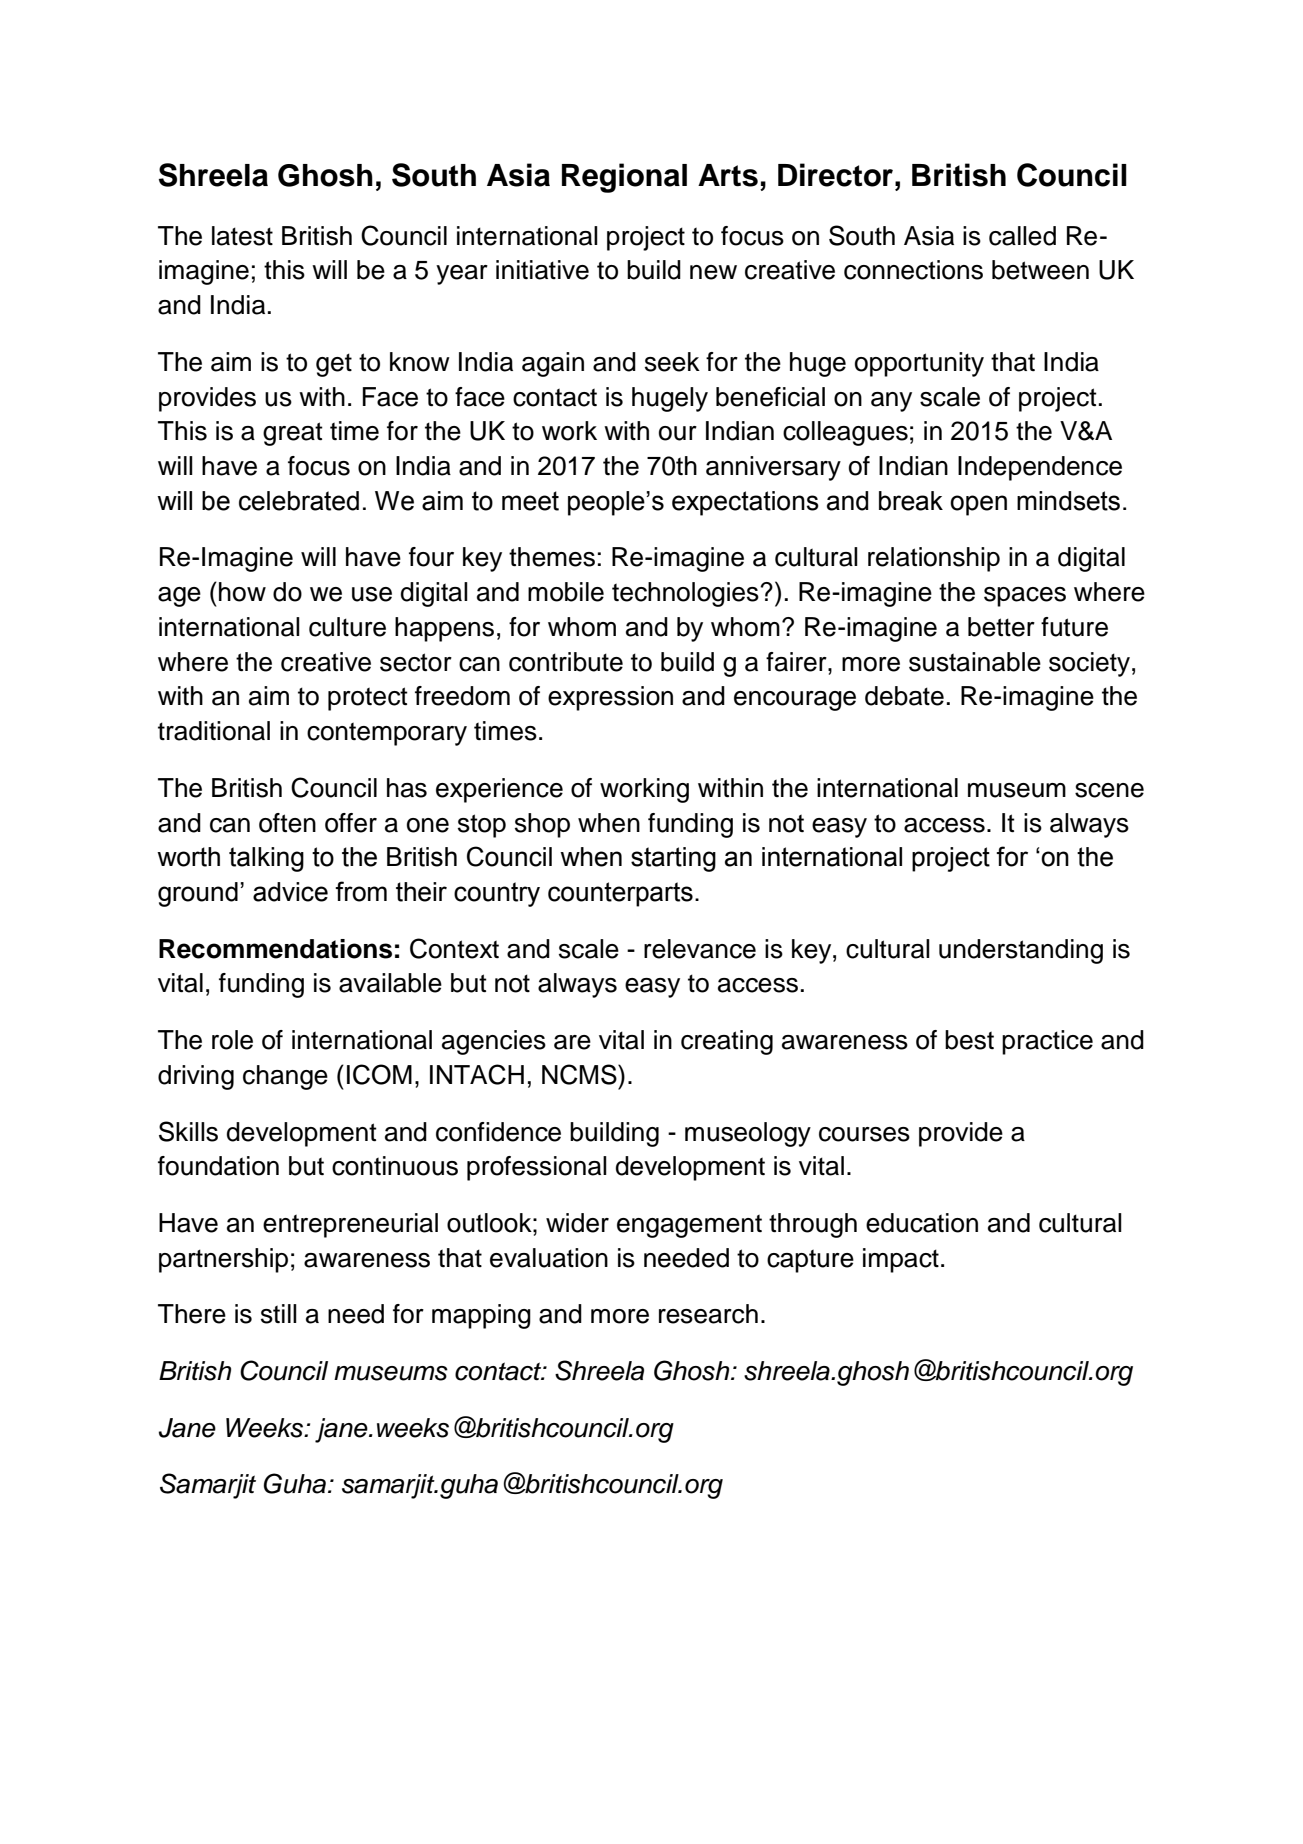 This screenshot has width=1303, height=1844. I want to click on called, so click(1022, 236).
